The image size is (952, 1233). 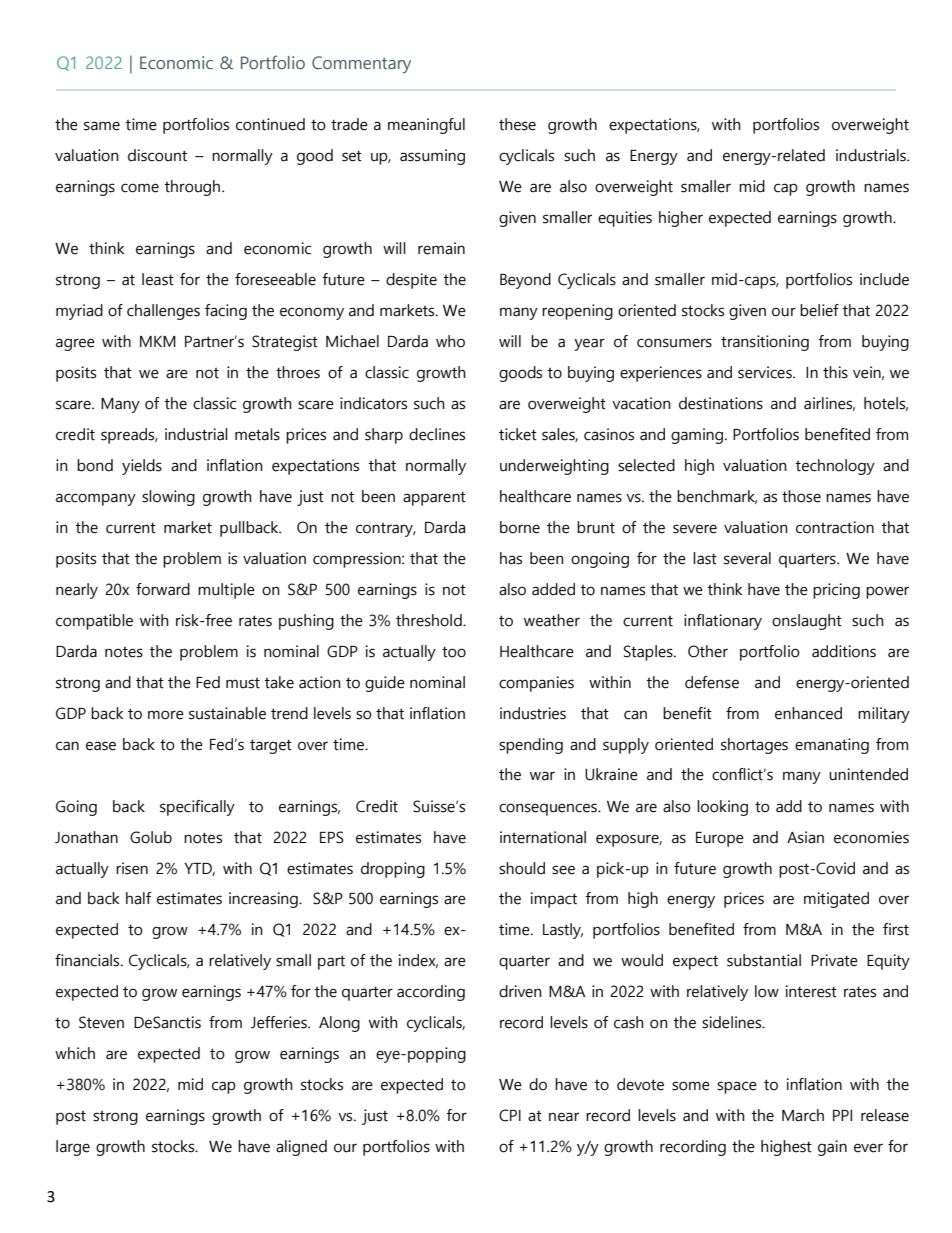 I want to click on assuming, so click(x=432, y=157).
